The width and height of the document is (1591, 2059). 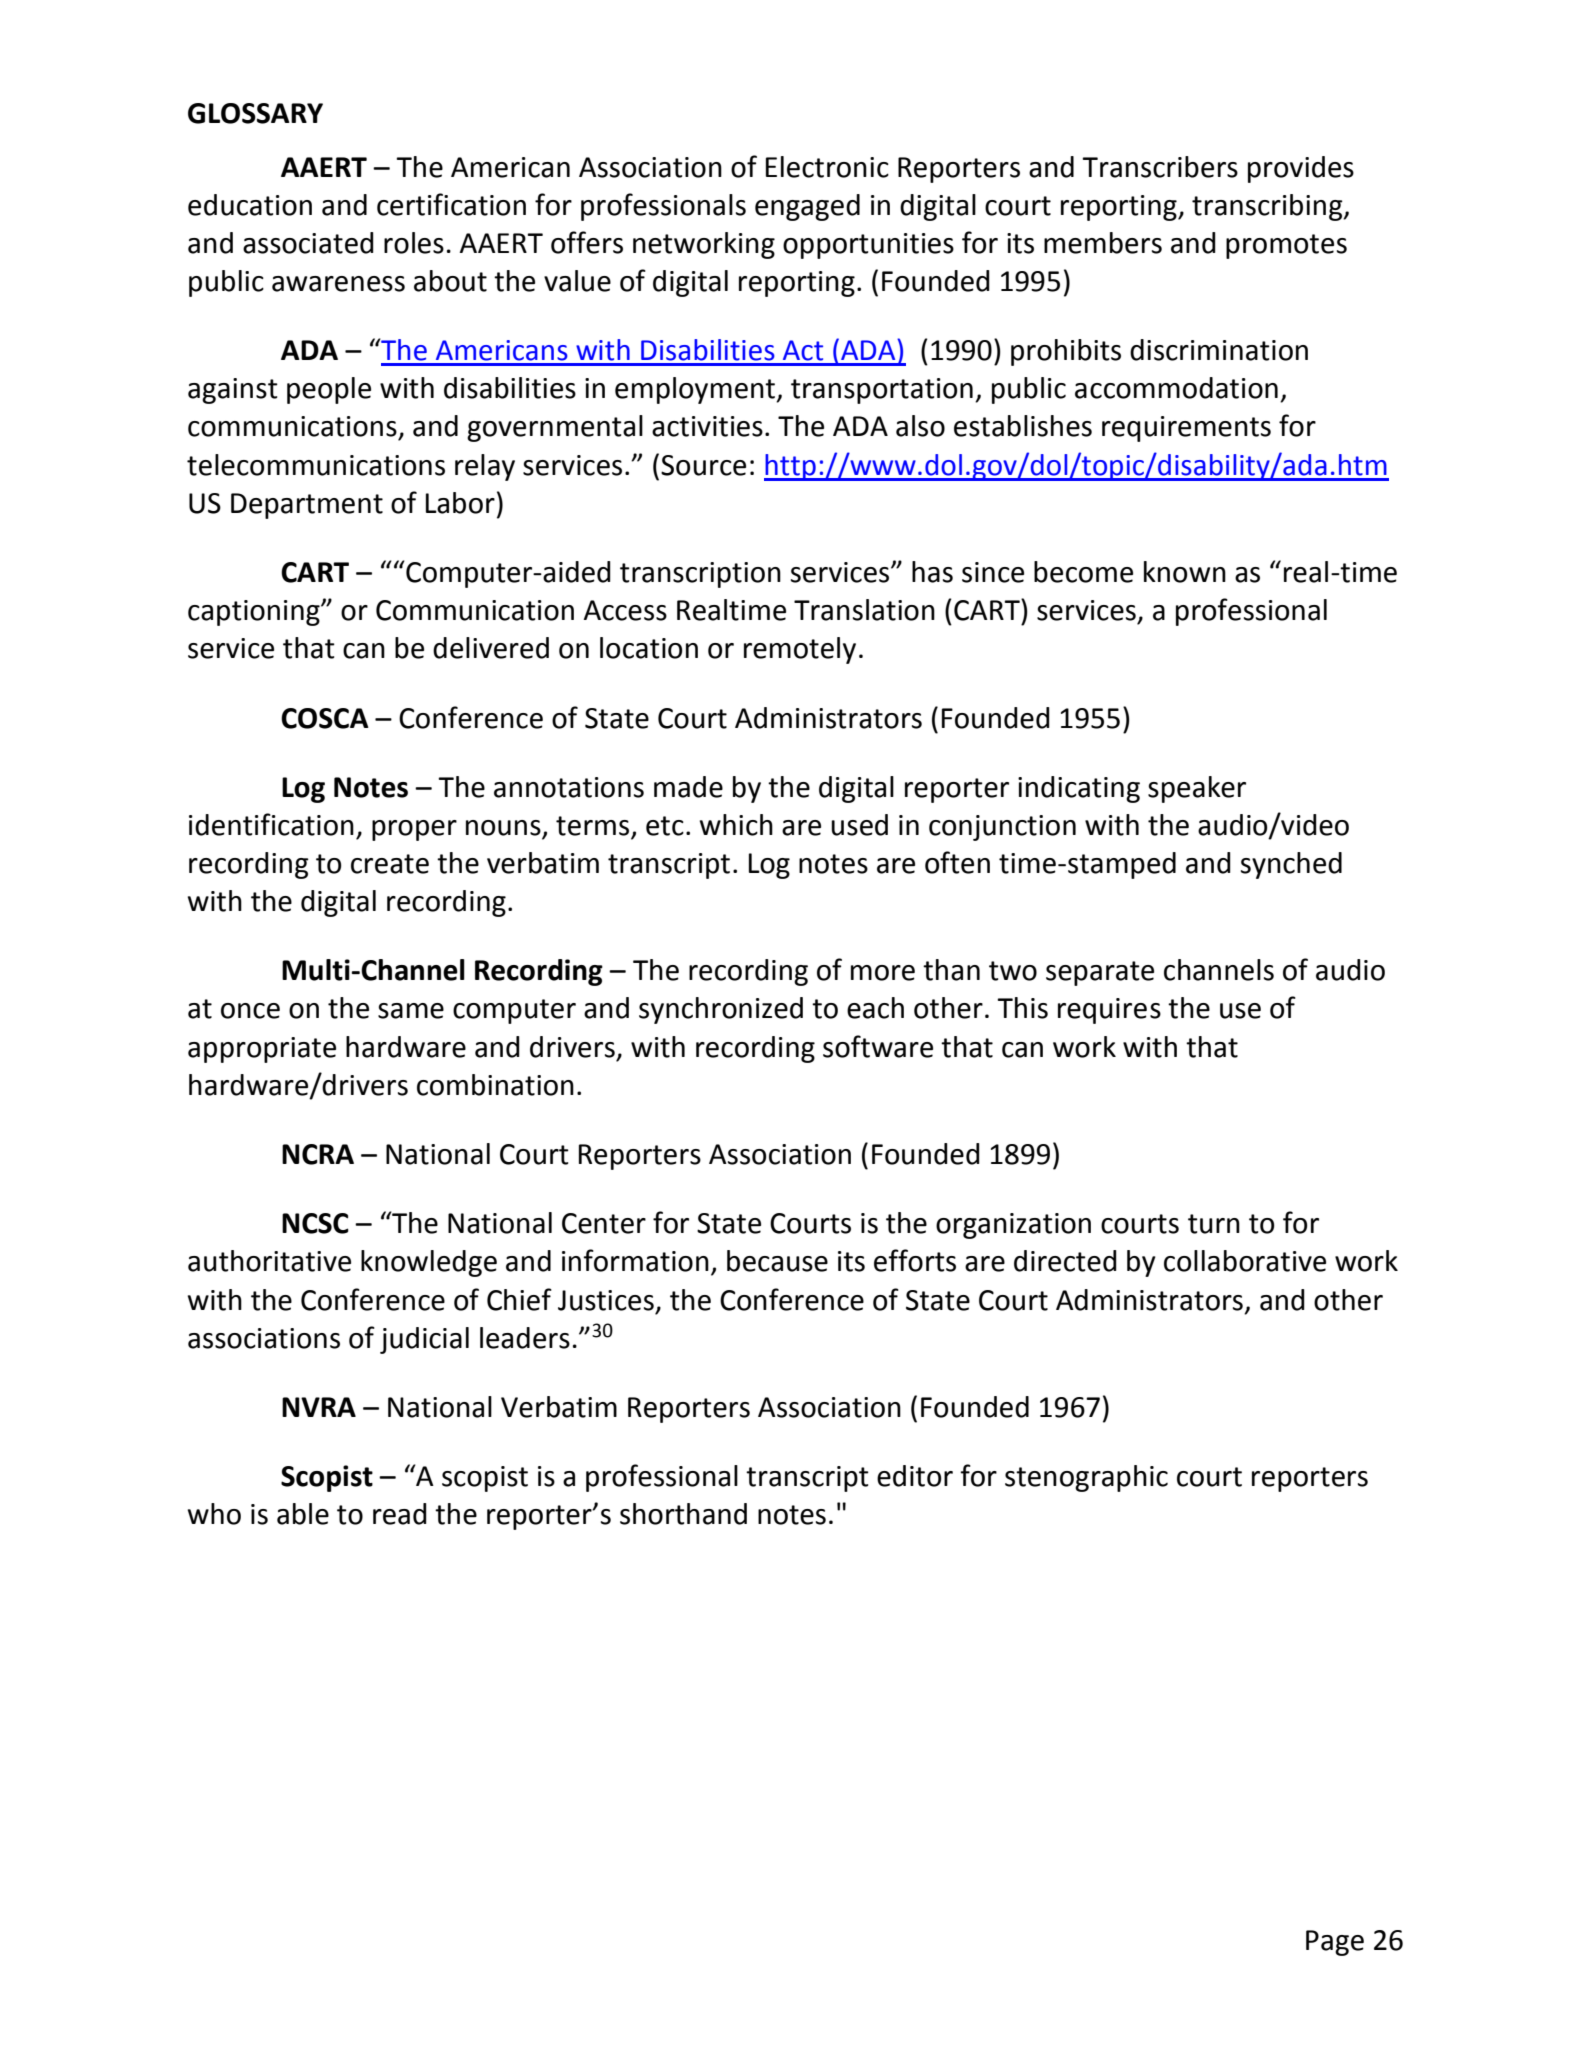 I want to click on able, so click(x=303, y=1514).
